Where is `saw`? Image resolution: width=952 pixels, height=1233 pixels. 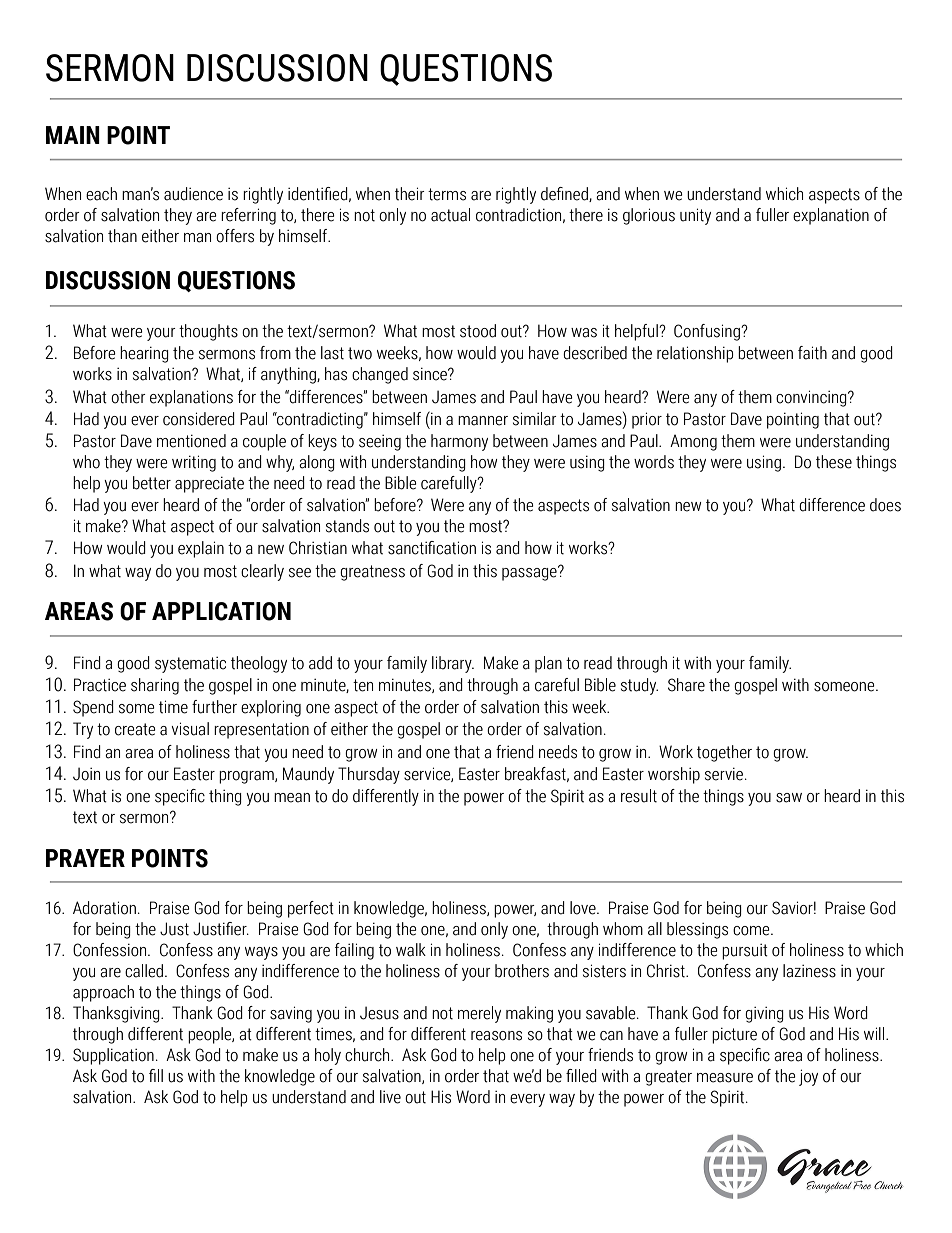 saw is located at coordinates (789, 798).
